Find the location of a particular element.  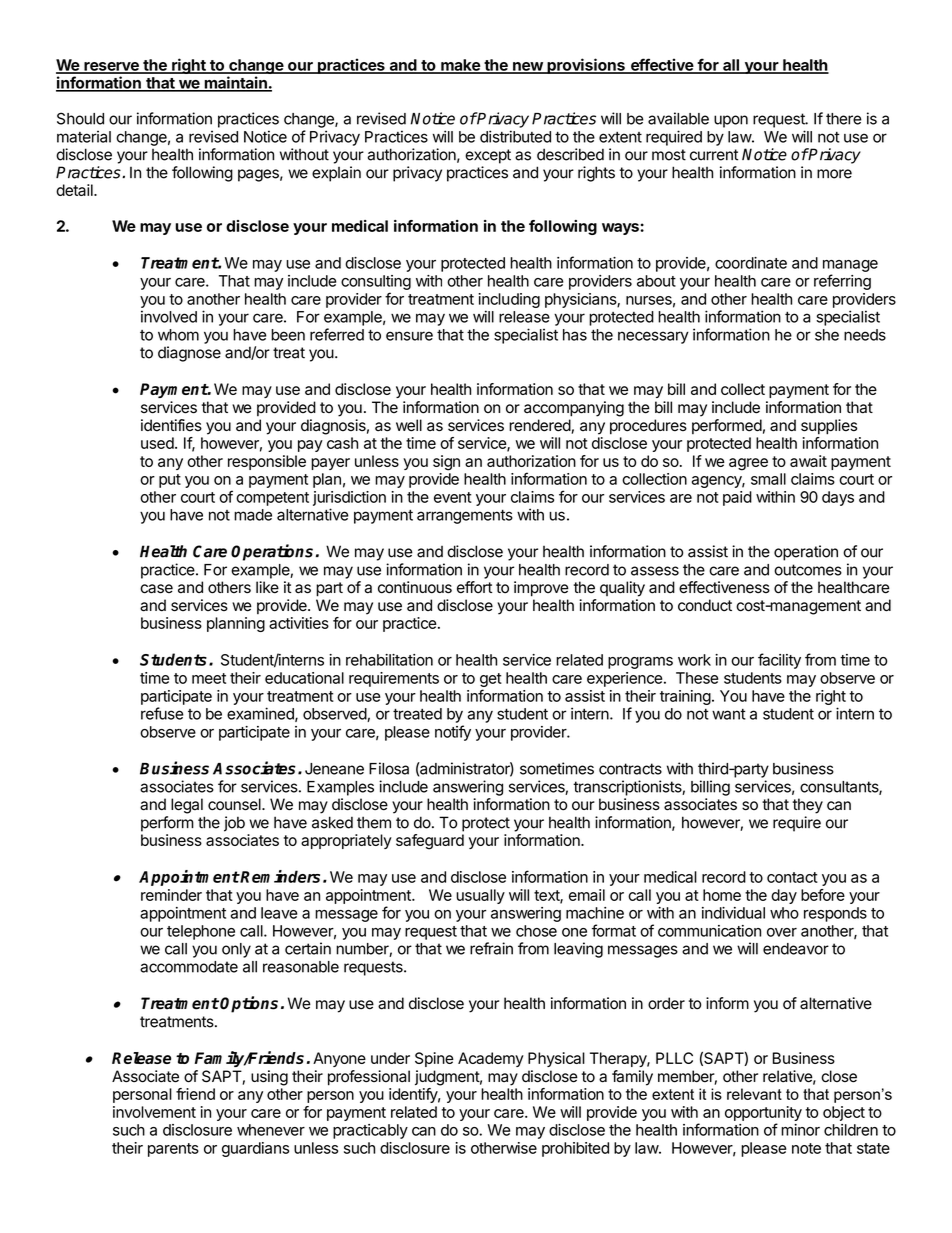

reserve is located at coordinates (111, 67).
